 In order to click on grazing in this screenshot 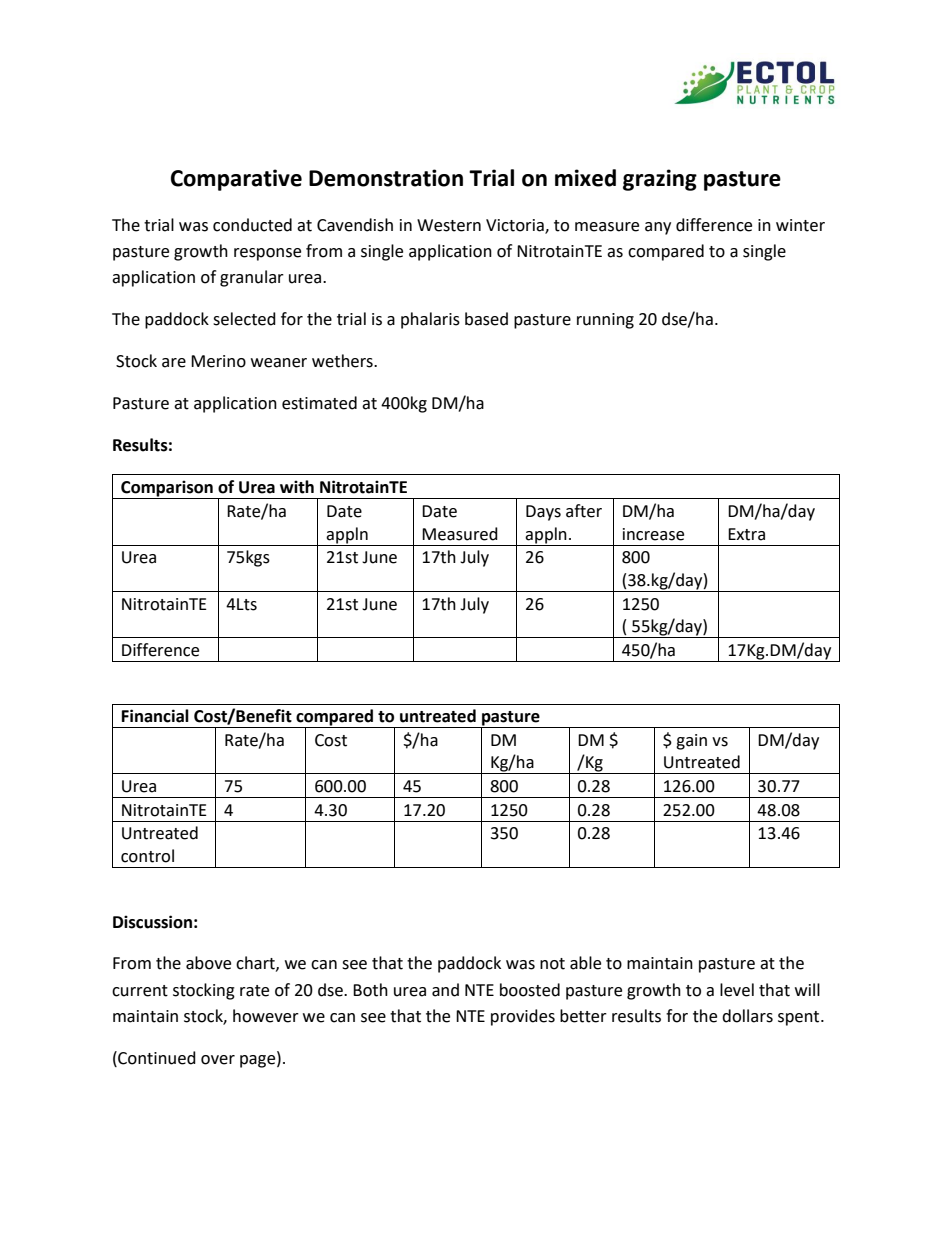, I will do `click(660, 180)`.
